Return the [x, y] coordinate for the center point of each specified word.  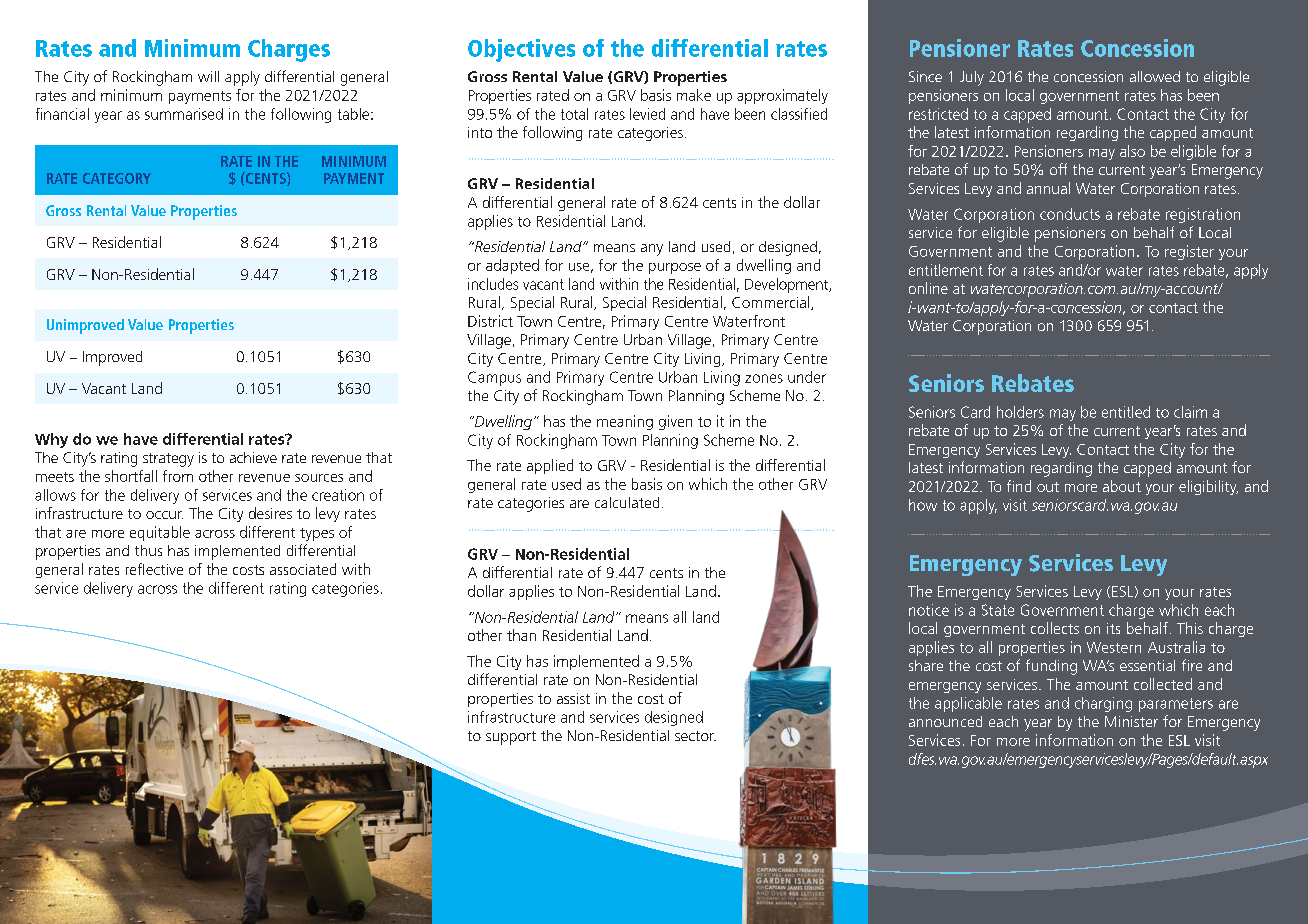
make [694, 95]
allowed [1155, 76]
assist [573, 698]
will [208, 76]
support [511, 738]
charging [1103, 704]
